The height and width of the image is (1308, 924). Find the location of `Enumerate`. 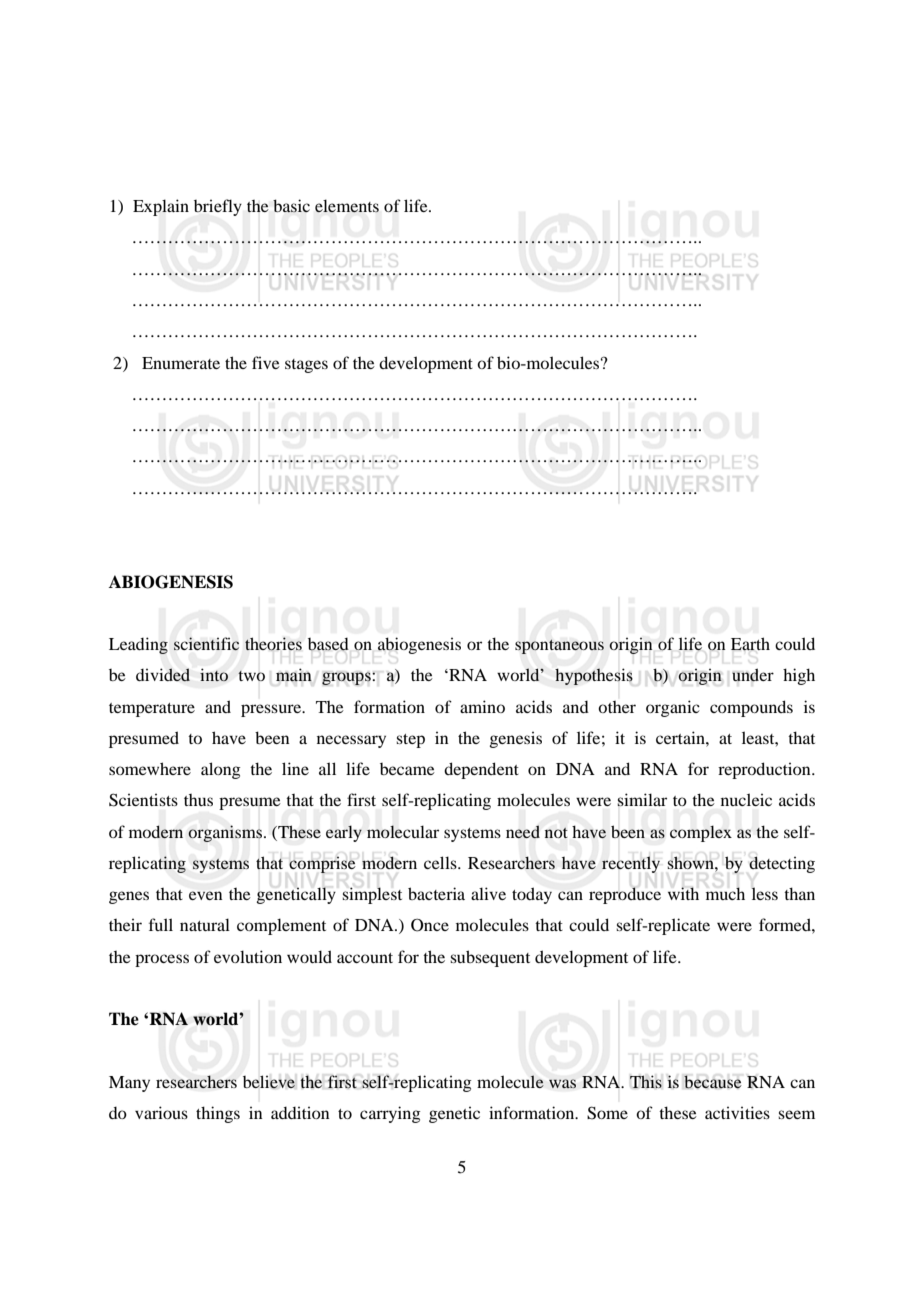

Enumerate is located at coordinates (181, 363).
